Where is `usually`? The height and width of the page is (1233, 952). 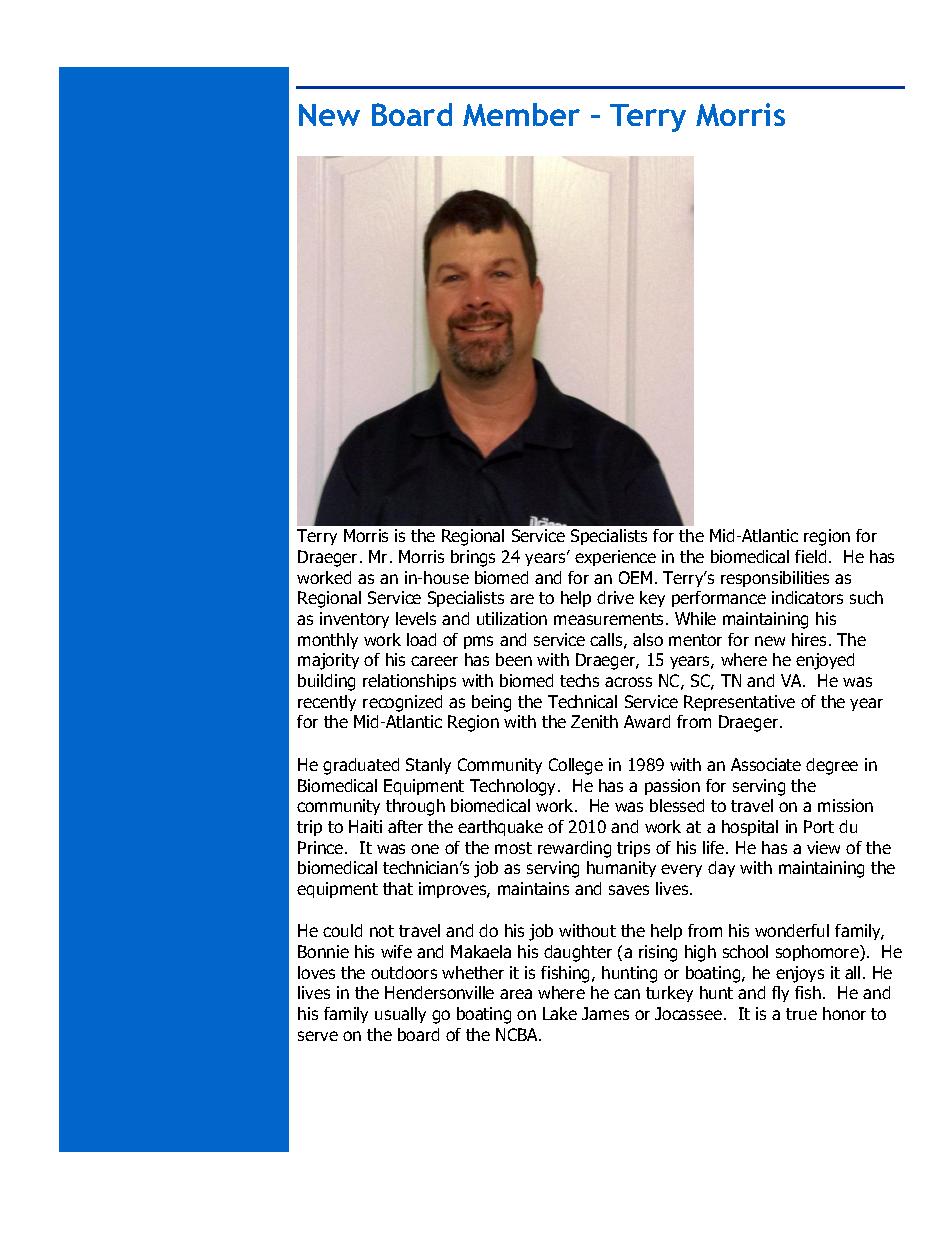
usually is located at coordinates (400, 1015).
